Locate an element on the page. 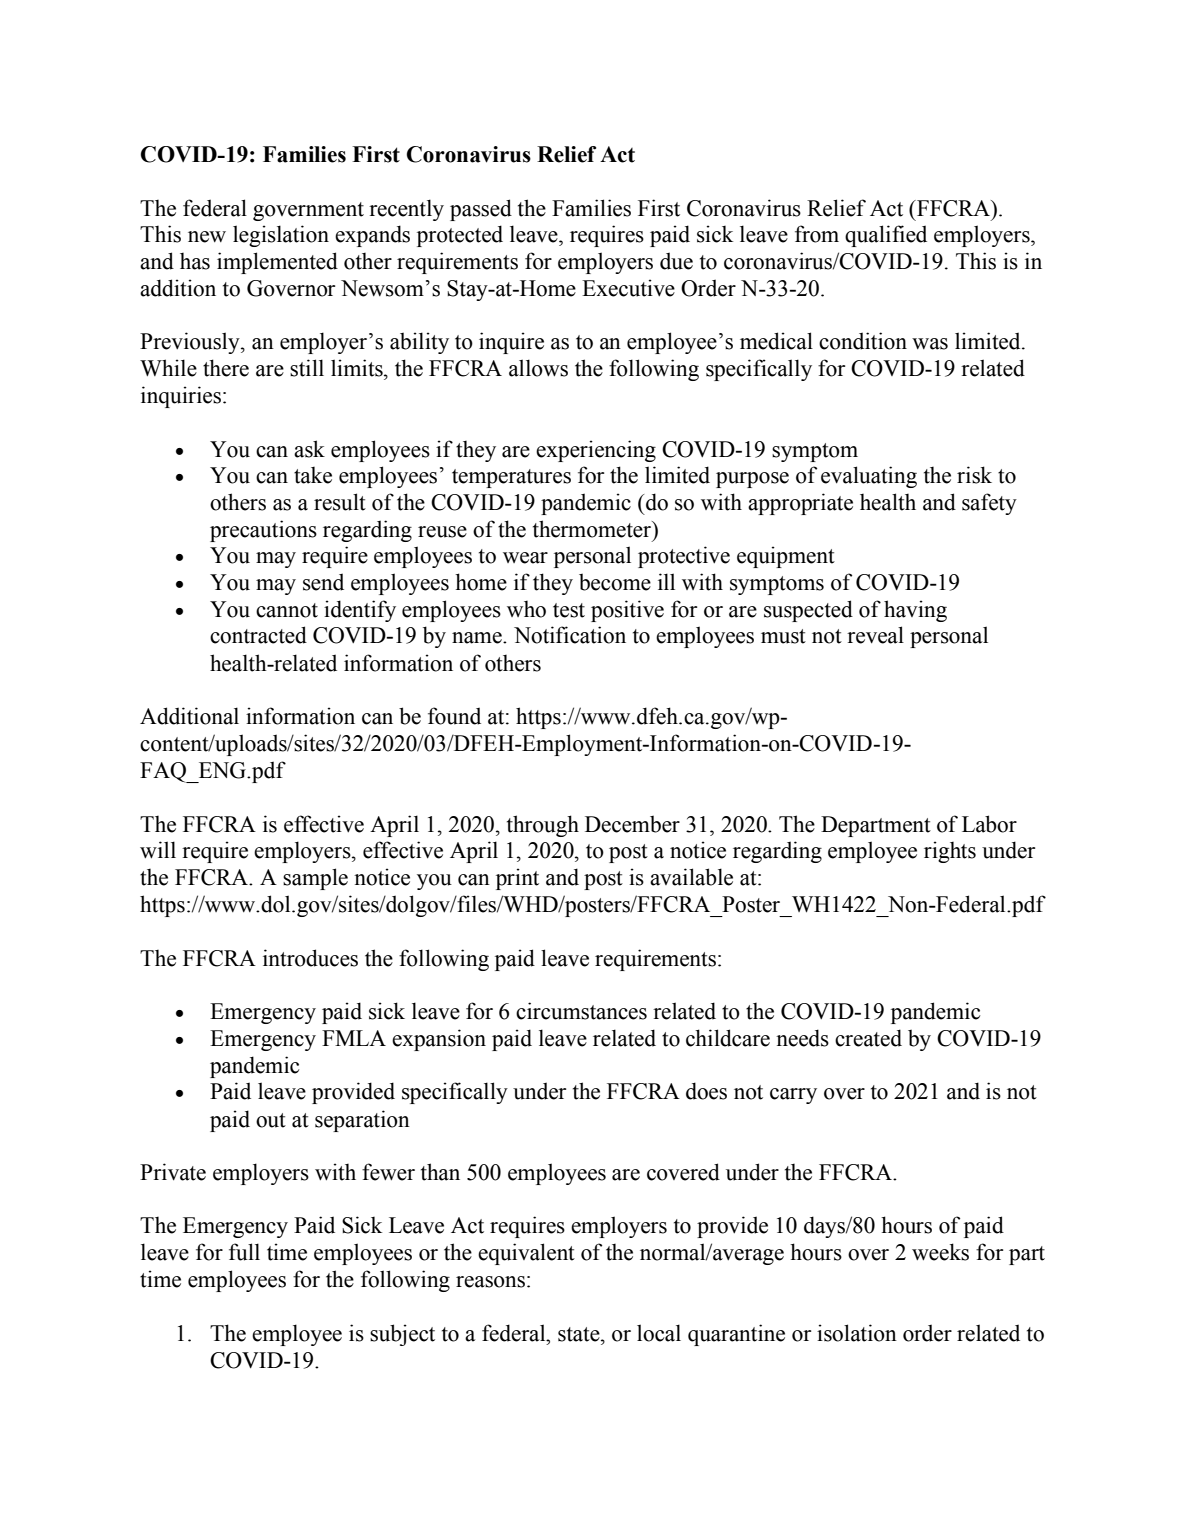 Image resolution: width=1185 pixels, height=1533 pixels. qualified is located at coordinates (886, 236).
